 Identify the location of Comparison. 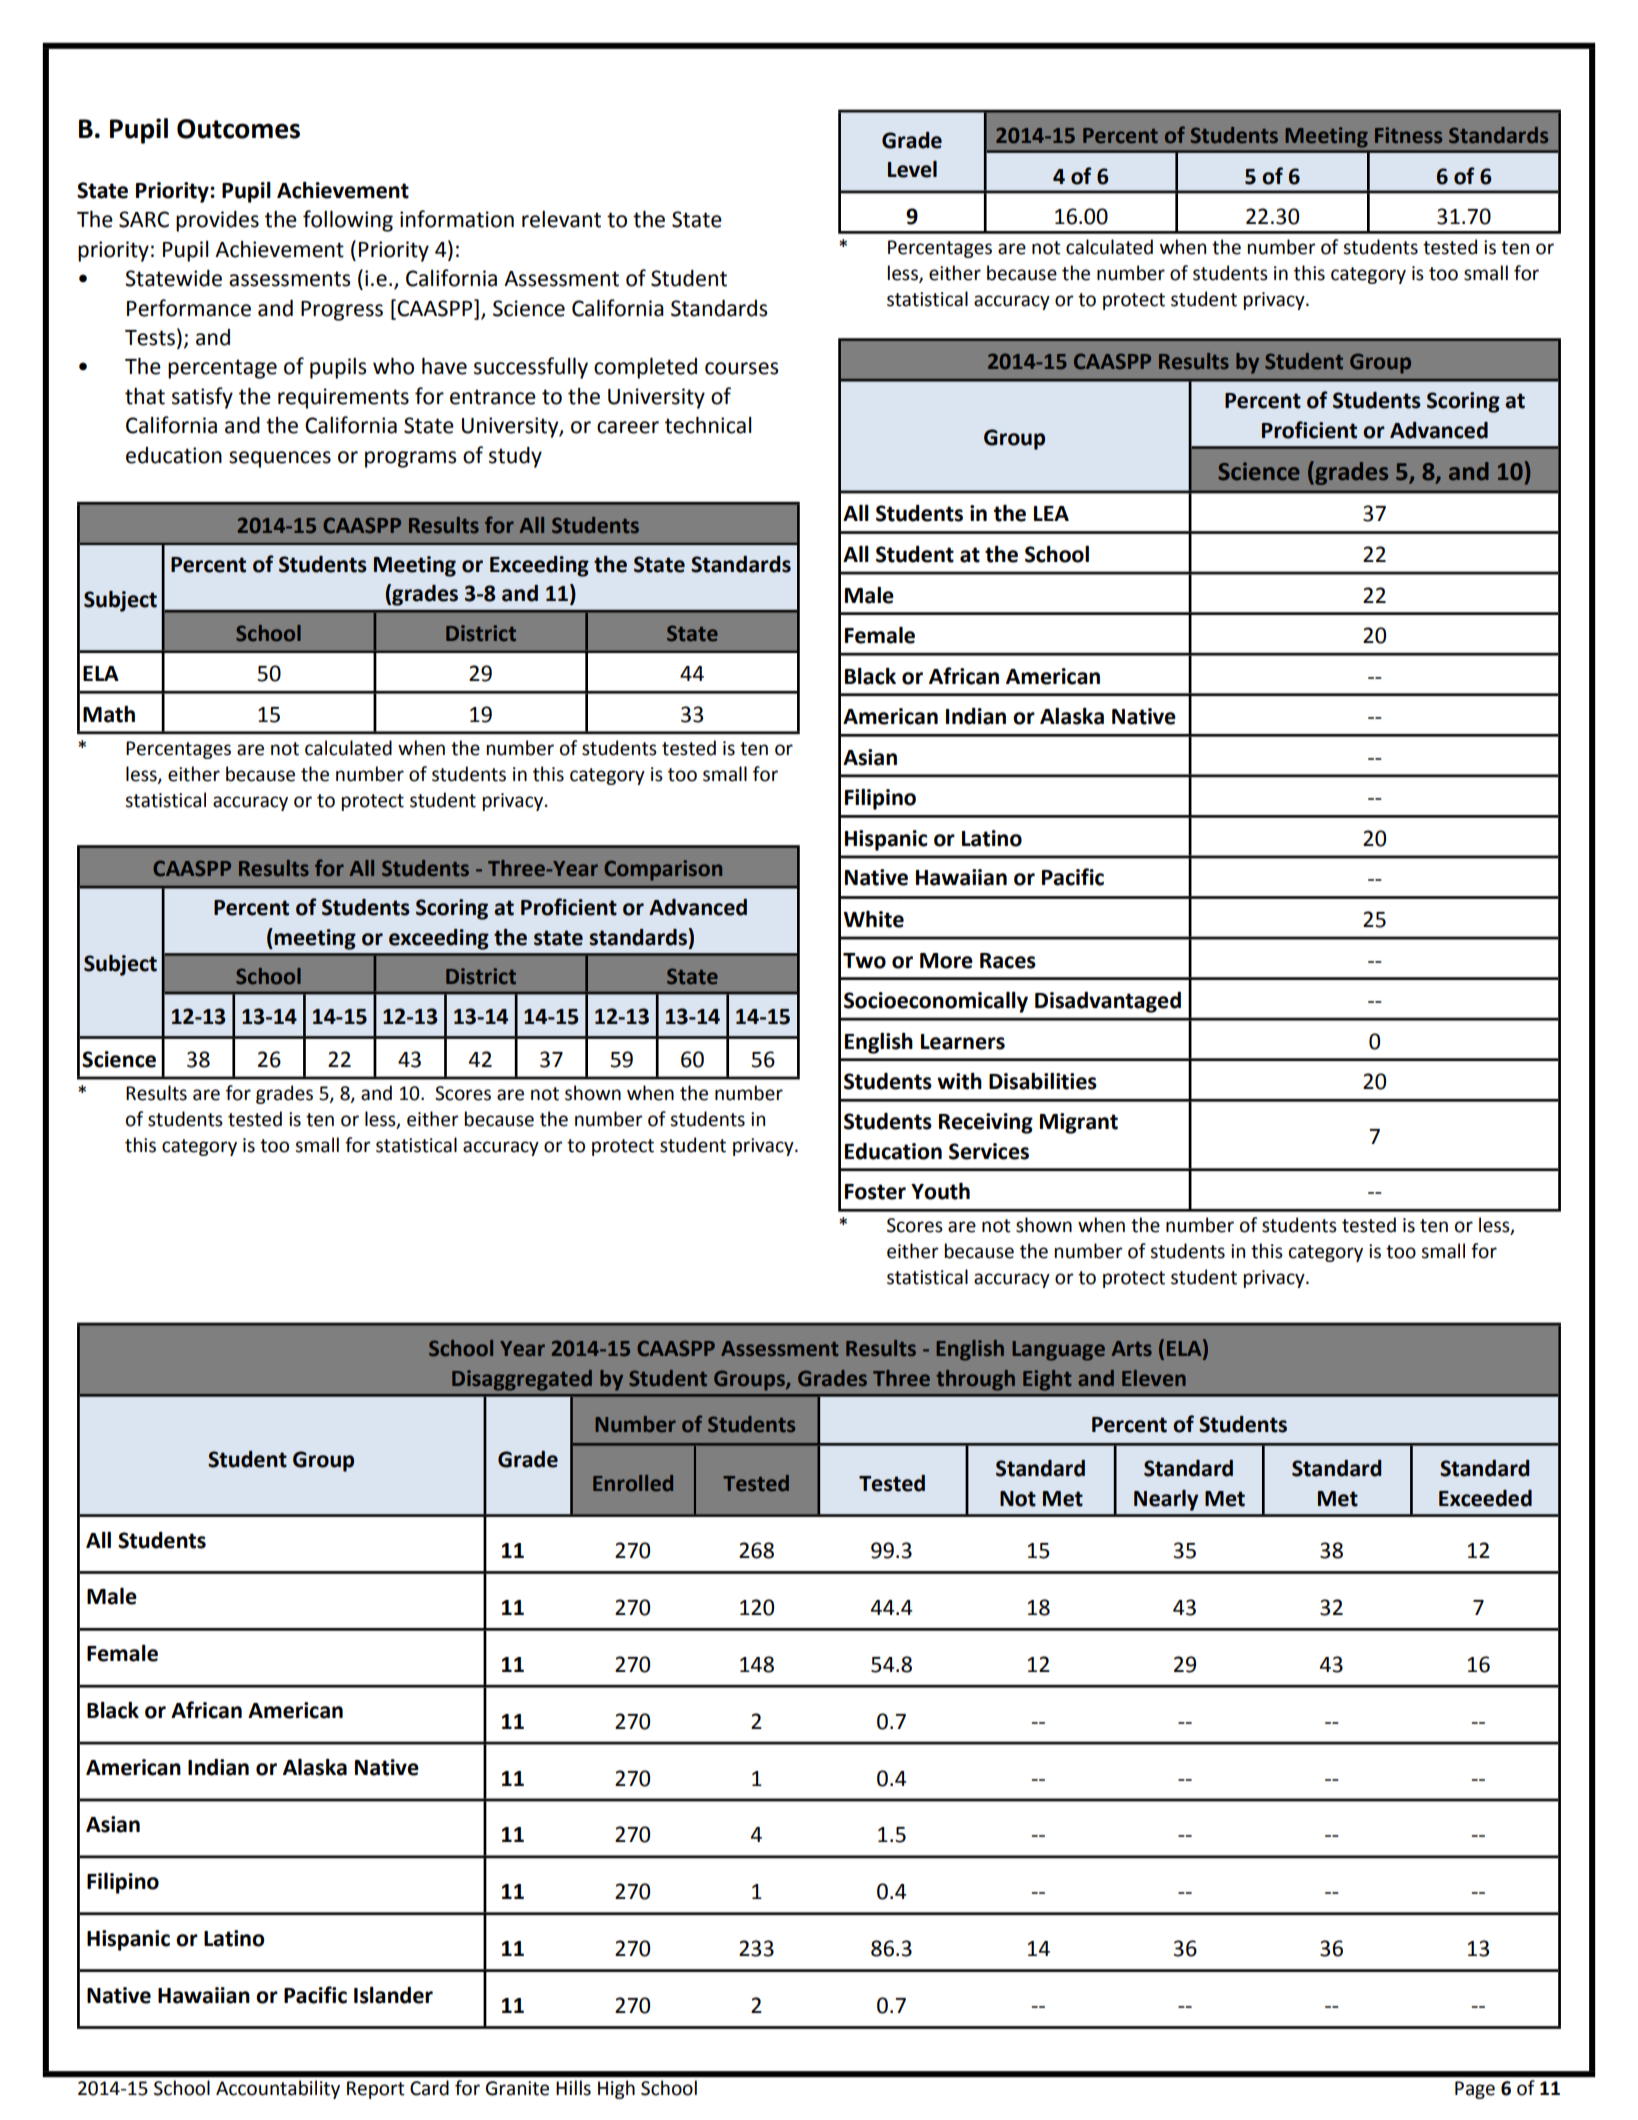
(663, 870).
